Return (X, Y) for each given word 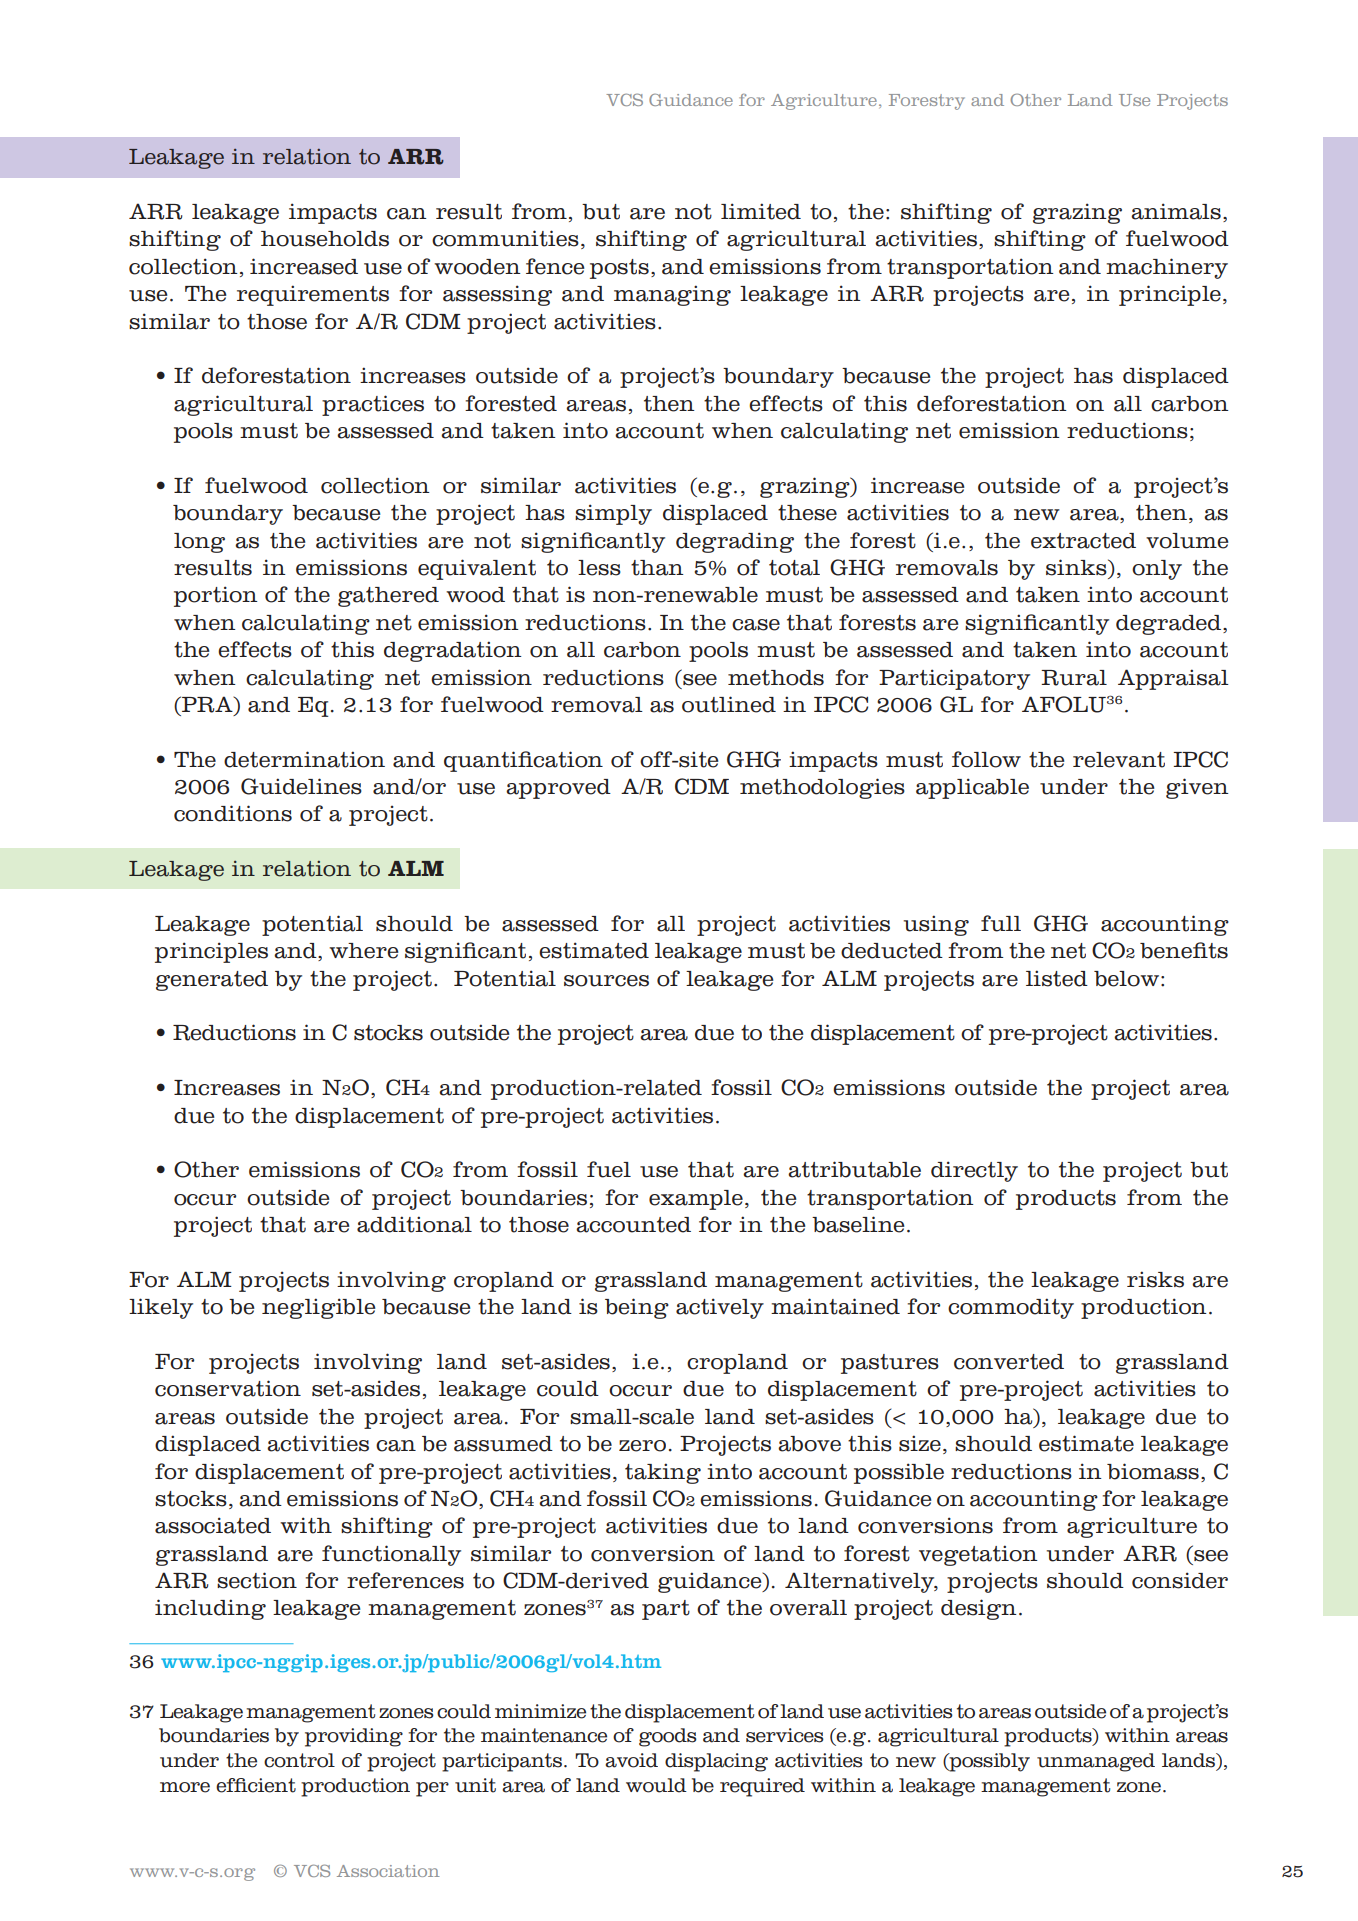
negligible (319, 1308)
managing (672, 295)
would (656, 1785)
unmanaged (1096, 1762)
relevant (1119, 760)
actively (720, 1308)
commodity (1011, 1308)
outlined (729, 704)
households (325, 239)
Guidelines (301, 786)
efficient (256, 1785)
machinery (1167, 268)
